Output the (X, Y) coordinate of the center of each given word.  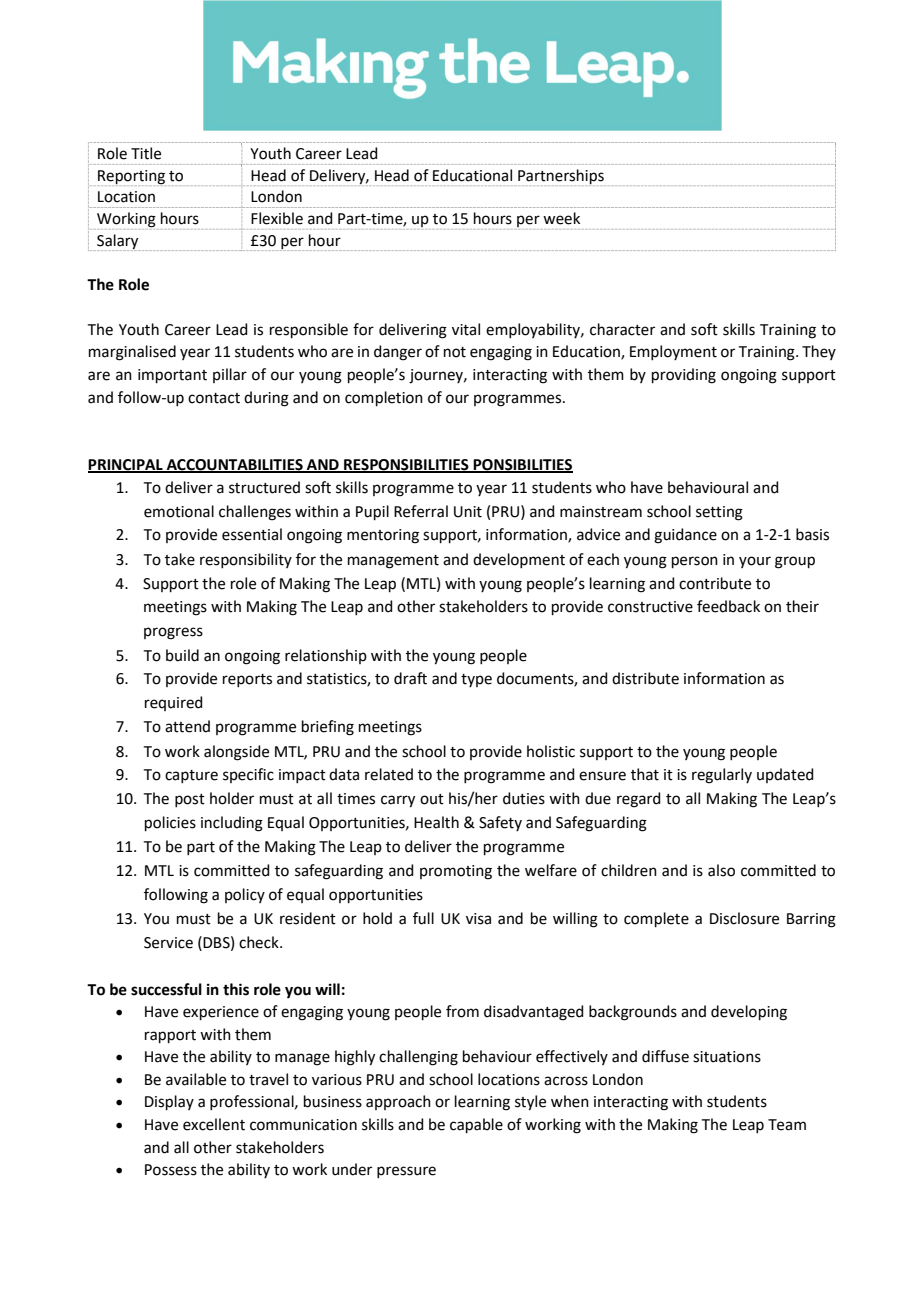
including (232, 824)
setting (719, 513)
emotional (179, 511)
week (561, 218)
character (622, 329)
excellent (214, 1124)
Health (436, 822)
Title (146, 153)
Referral (421, 511)
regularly (722, 776)
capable (476, 1125)
